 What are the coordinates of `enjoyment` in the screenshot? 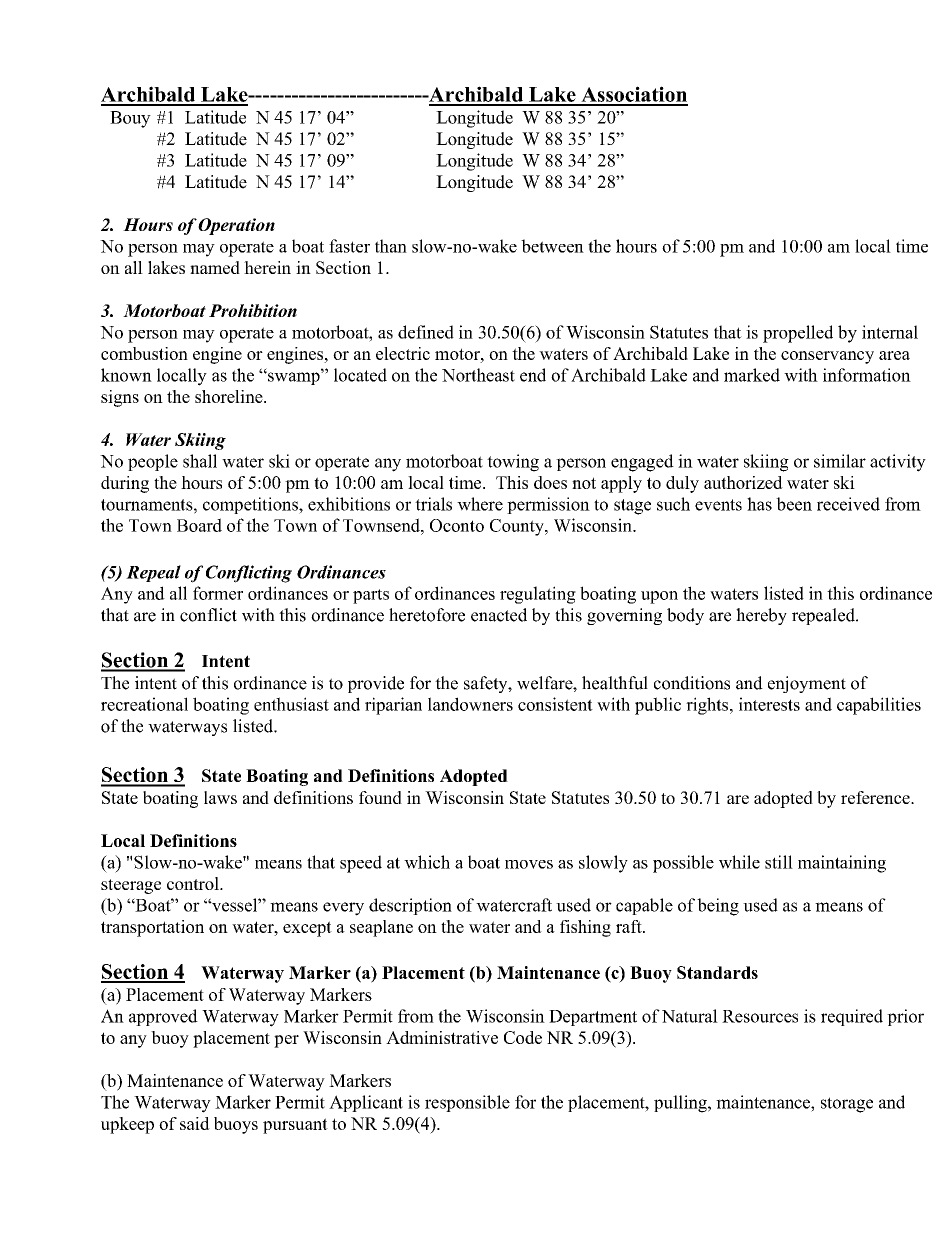 It's located at (807, 684).
